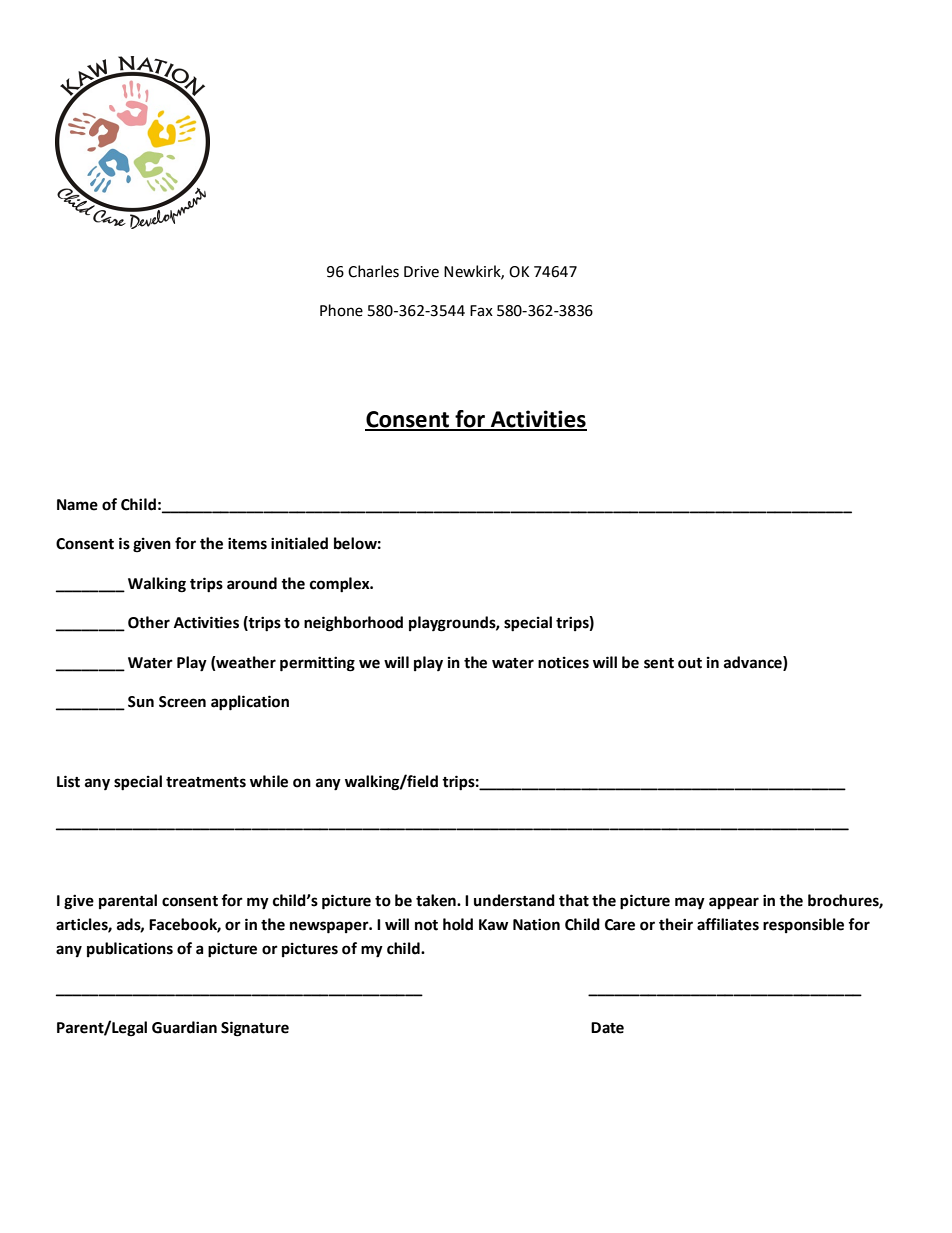 The image size is (952, 1233). What do you see at coordinates (481, 311) in the screenshot?
I see `Fax` at bounding box center [481, 311].
